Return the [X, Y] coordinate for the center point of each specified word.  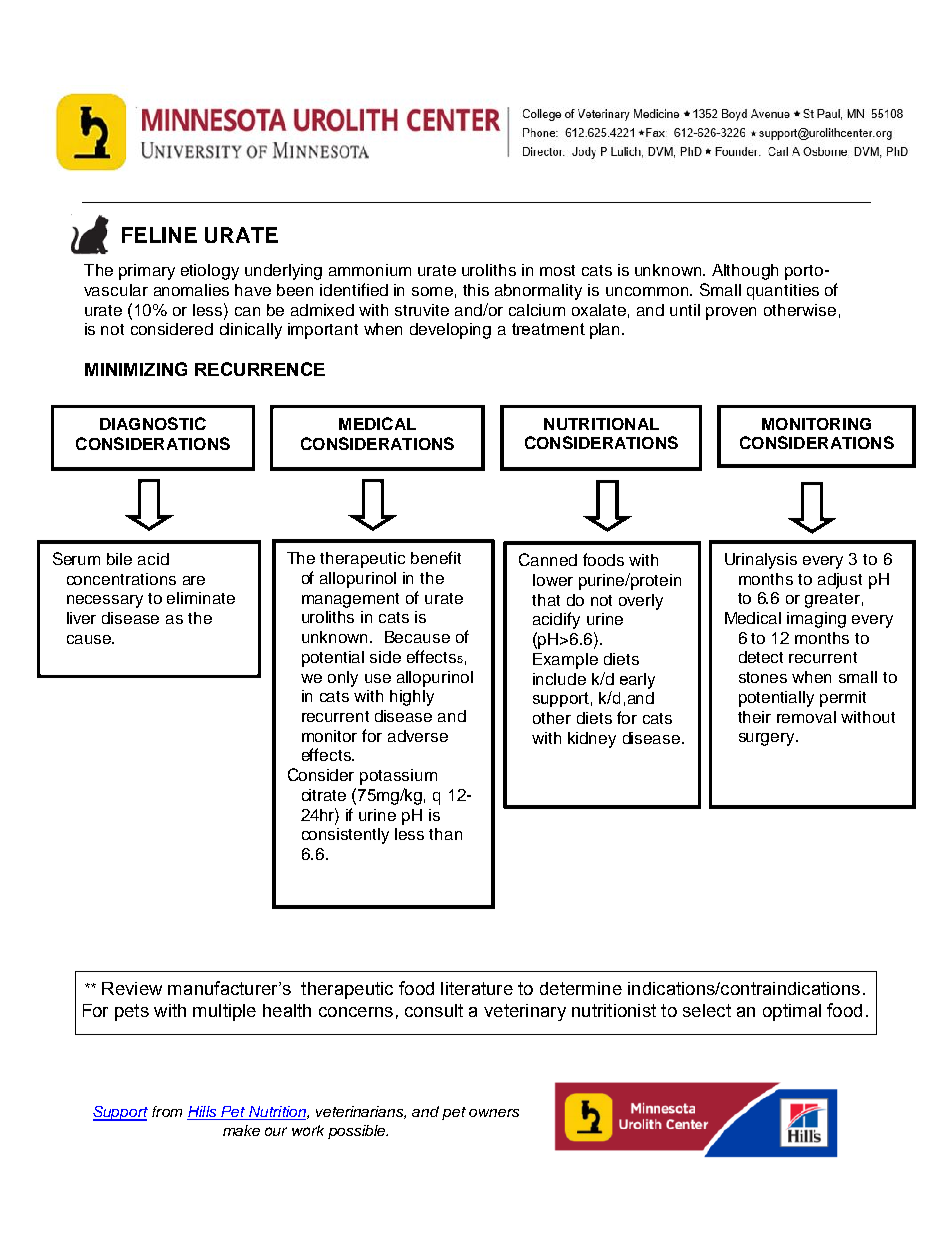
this [476, 290]
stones [763, 677]
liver [81, 618]
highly [412, 698]
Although [745, 272]
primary [147, 272]
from [167, 1111]
